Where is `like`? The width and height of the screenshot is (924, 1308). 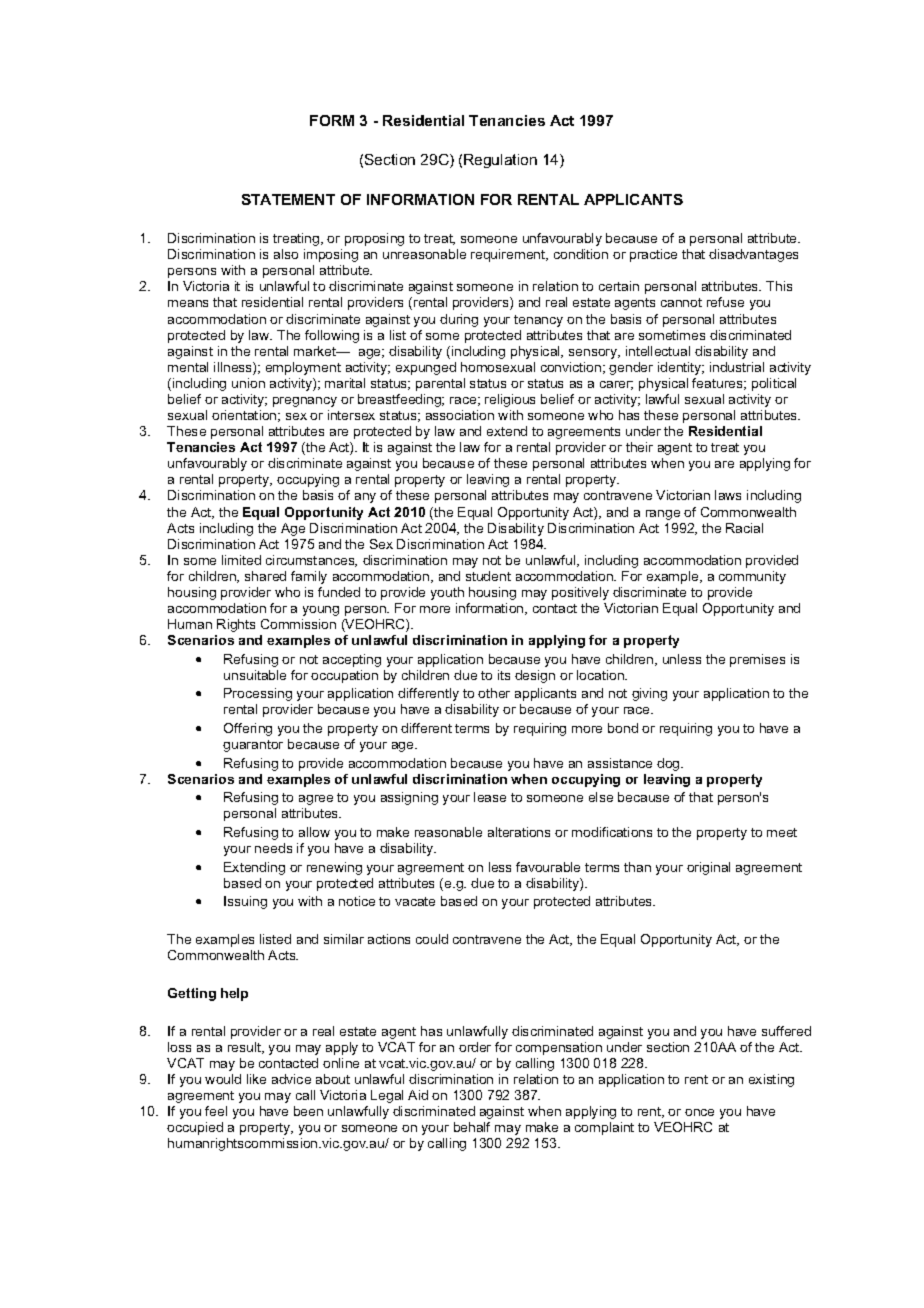
like is located at coordinates (256, 1079).
